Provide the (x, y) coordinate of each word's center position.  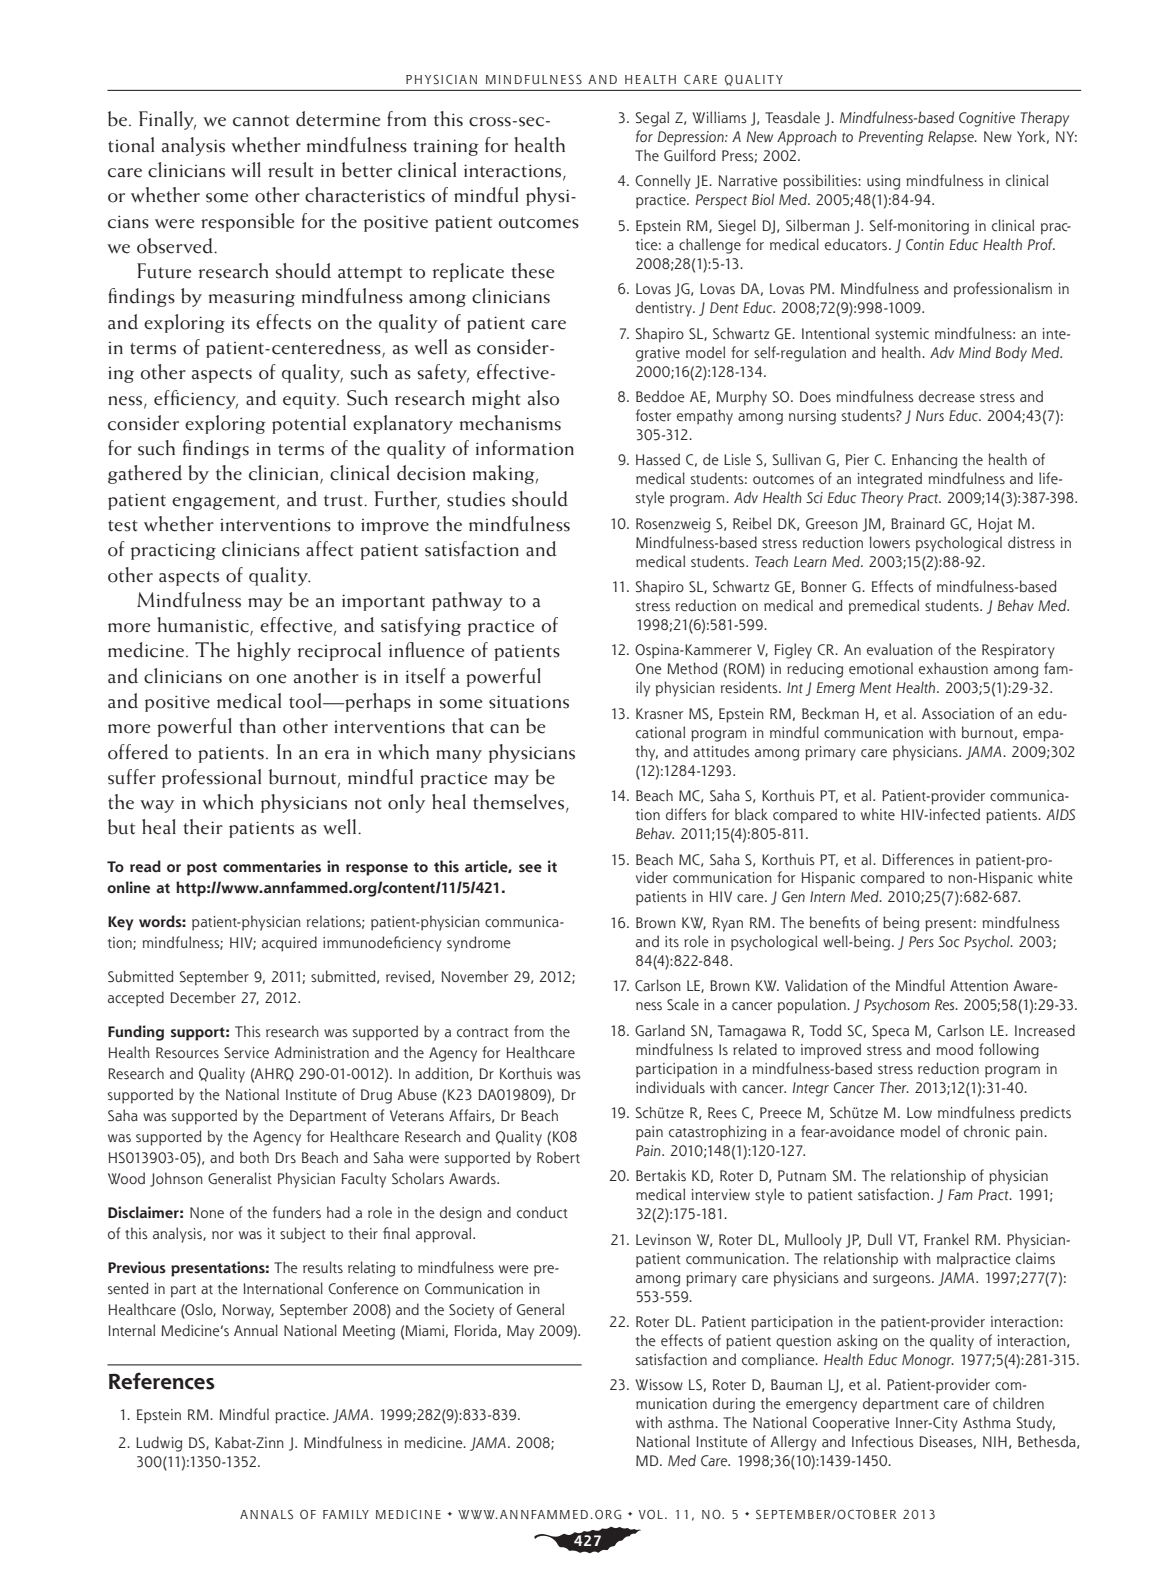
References (162, 1381)
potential (309, 424)
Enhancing (924, 461)
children (1018, 1403)
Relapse (952, 138)
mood (955, 1049)
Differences (918, 859)
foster (653, 415)
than (258, 726)
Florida (477, 1331)
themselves (520, 803)
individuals (670, 1087)
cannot (261, 121)
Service (246, 1053)
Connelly (663, 182)
